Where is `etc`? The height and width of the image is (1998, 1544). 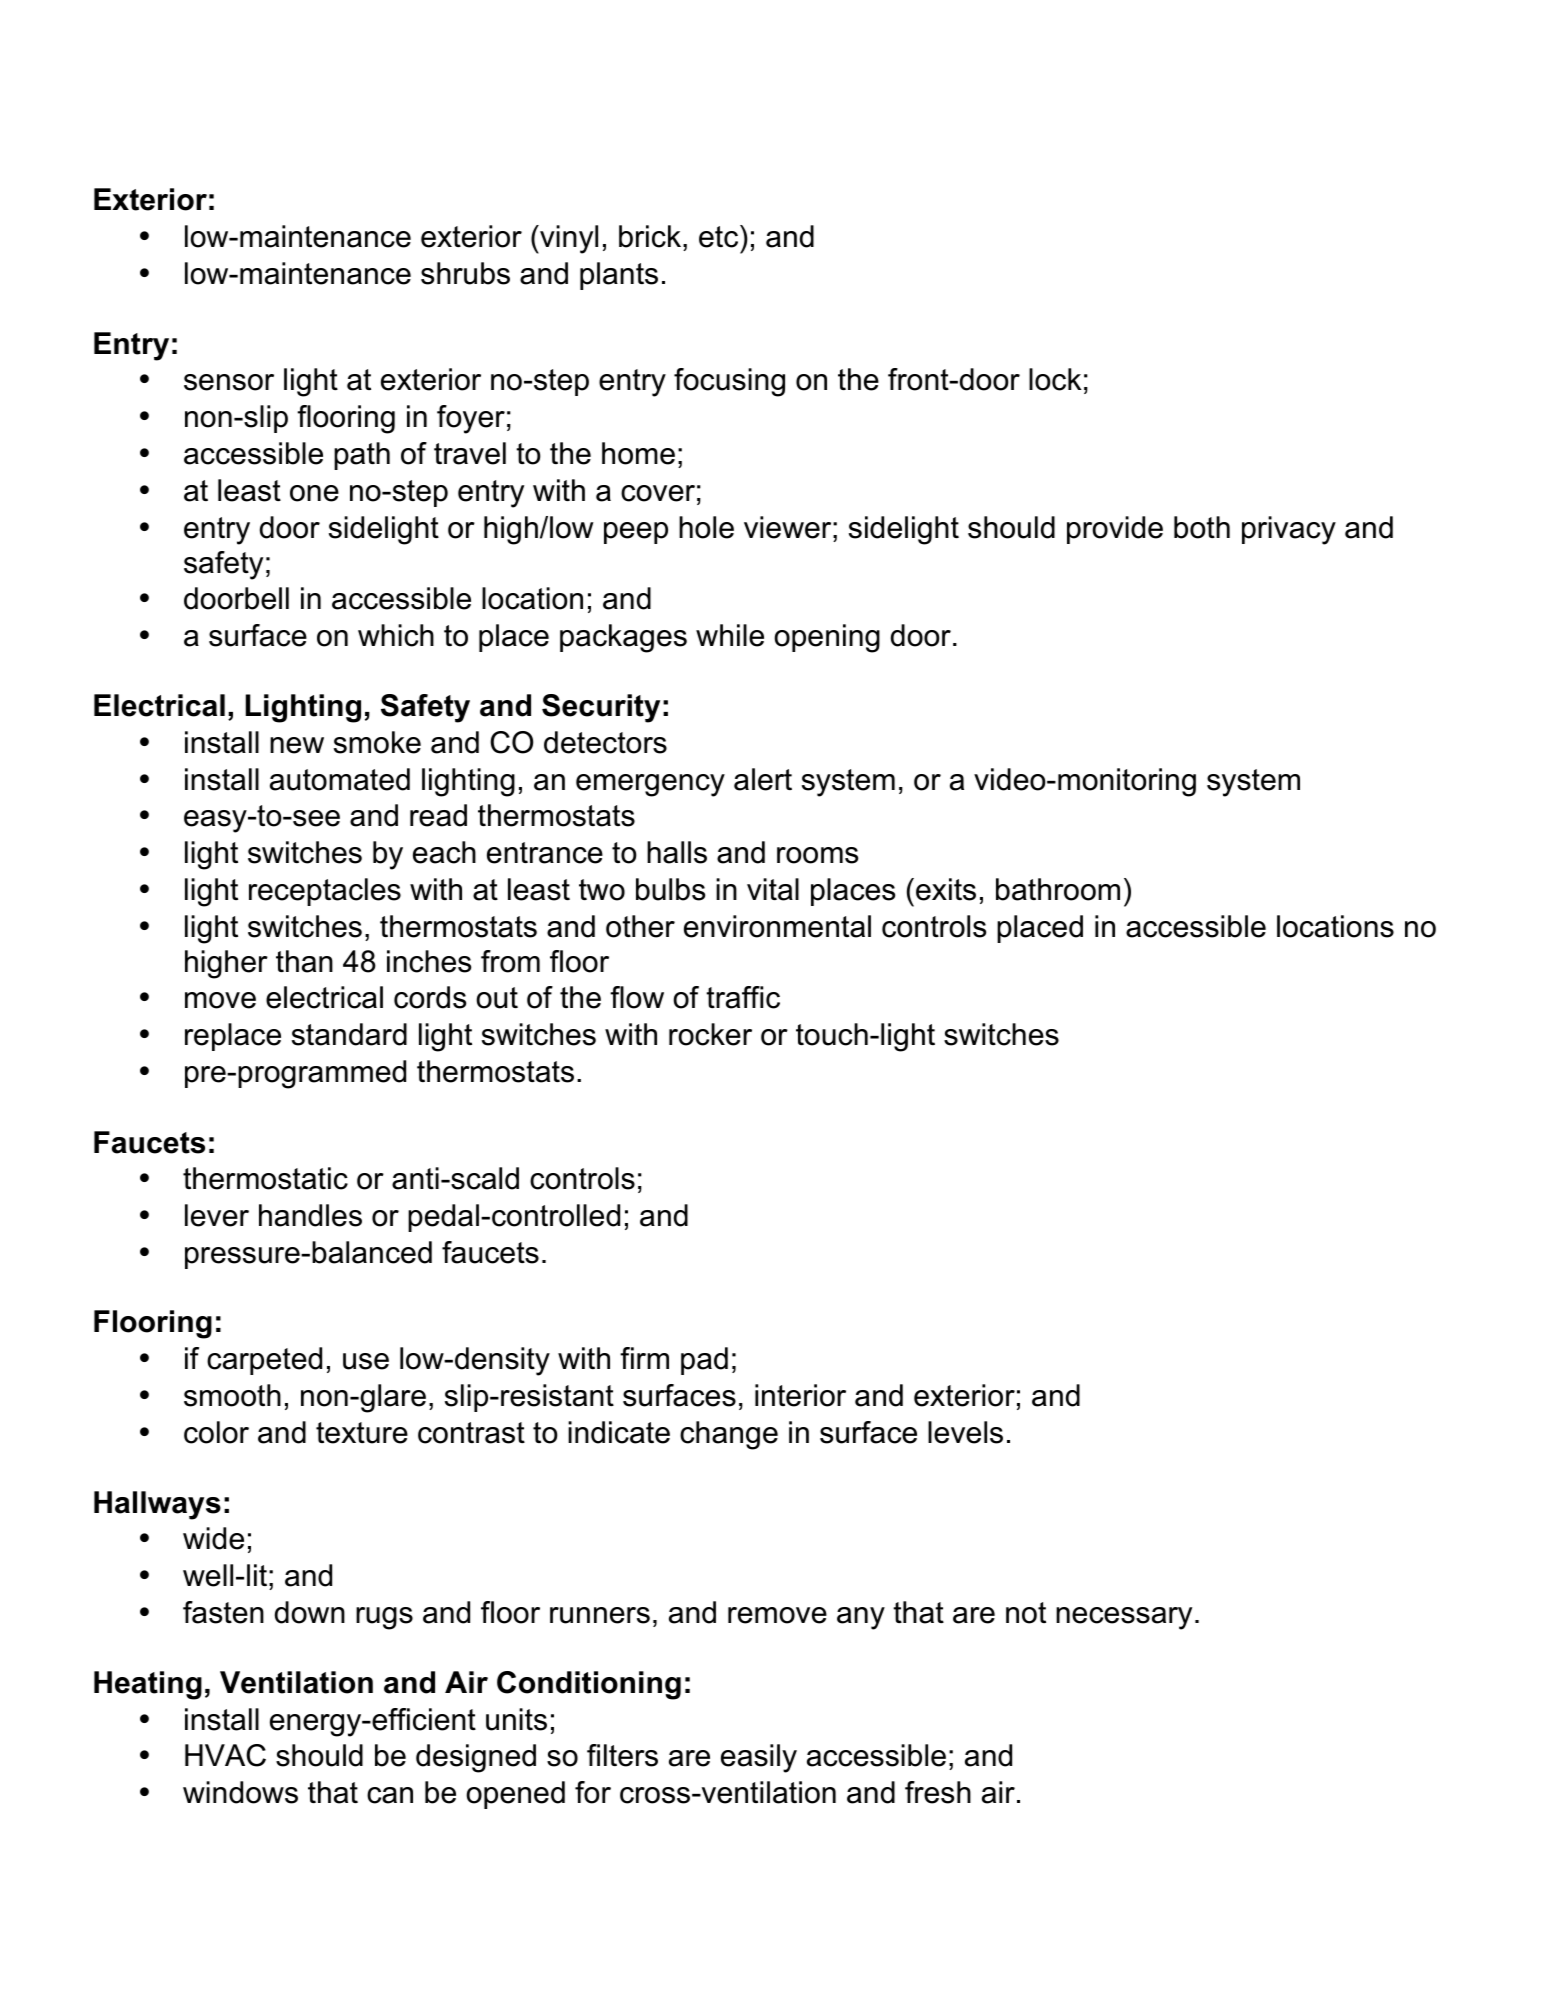 etc is located at coordinates (720, 236).
